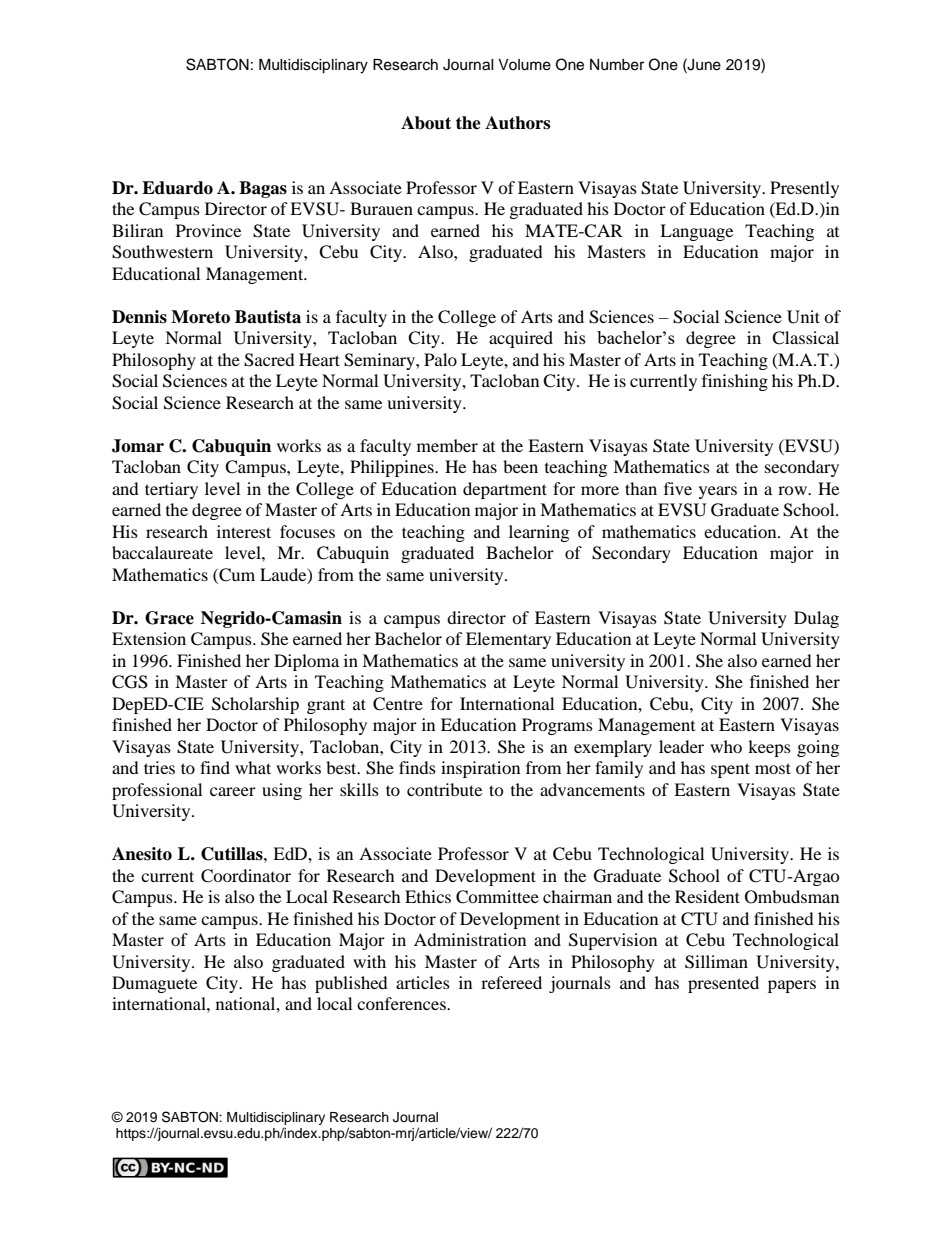 The image size is (952, 1233). I want to click on Eduardo, so click(177, 188).
